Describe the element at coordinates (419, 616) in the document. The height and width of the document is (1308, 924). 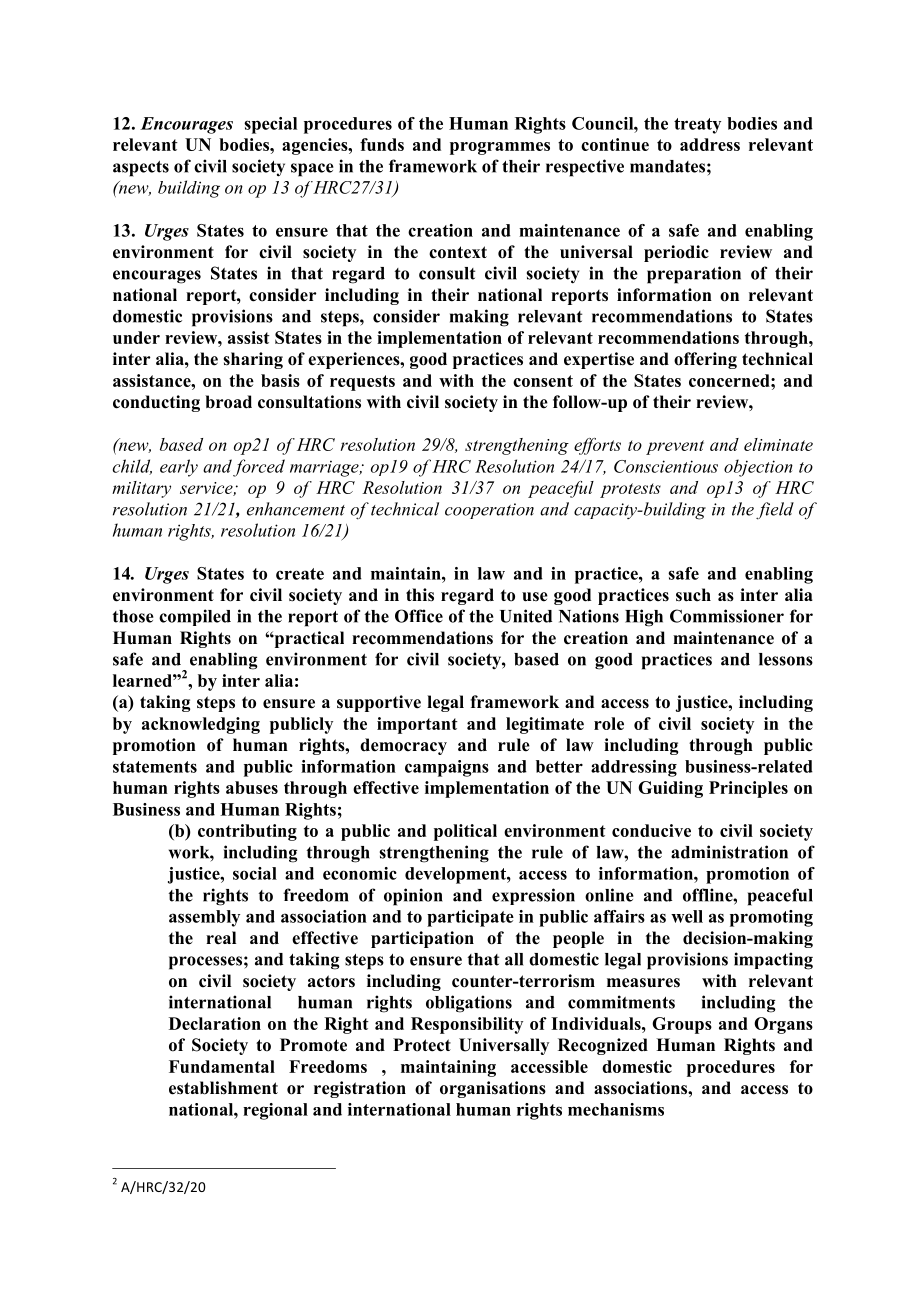
I see `Office` at that location.
